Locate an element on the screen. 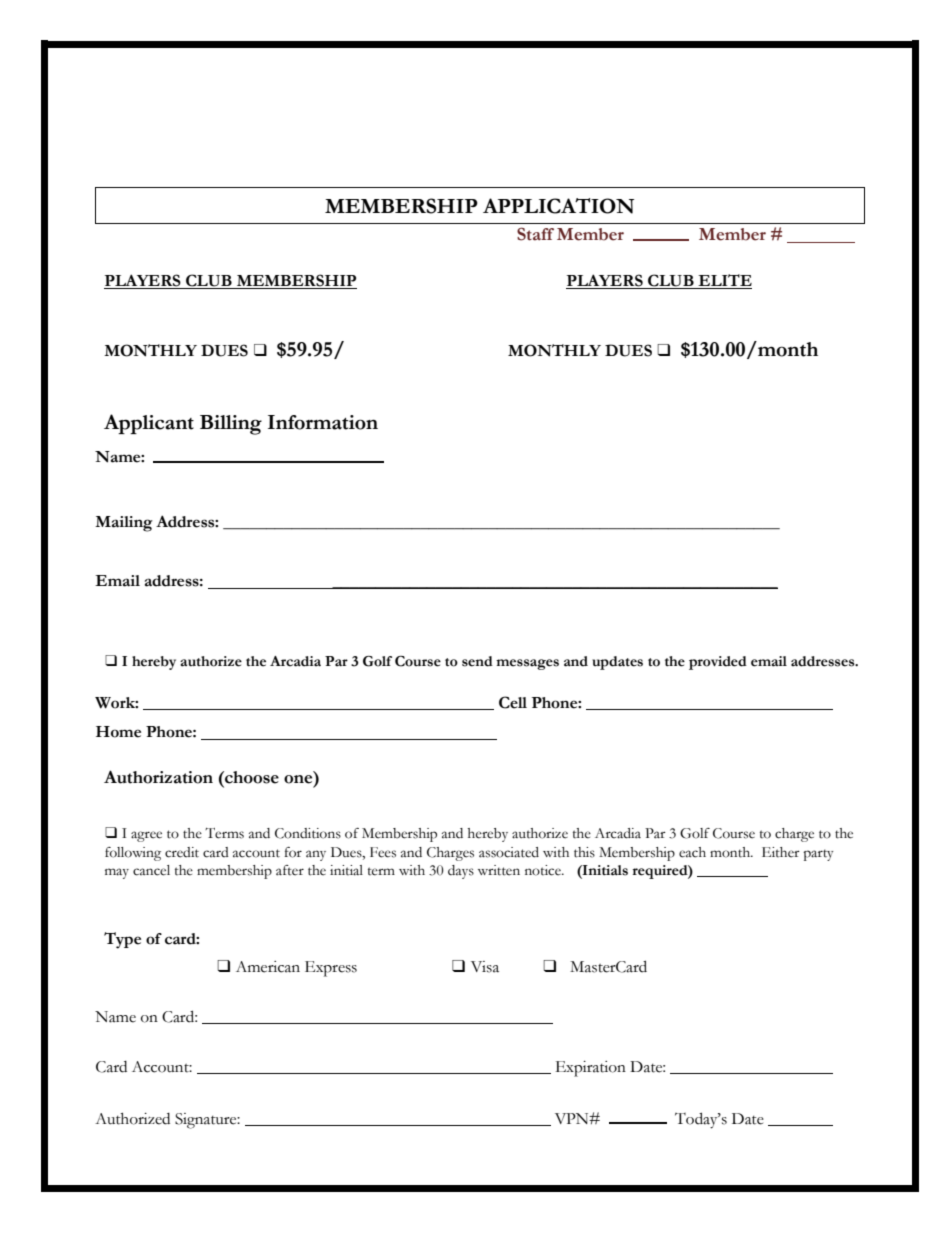 This screenshot has height=1233, width=952. ELITE is located at coordinates (724, 281).
